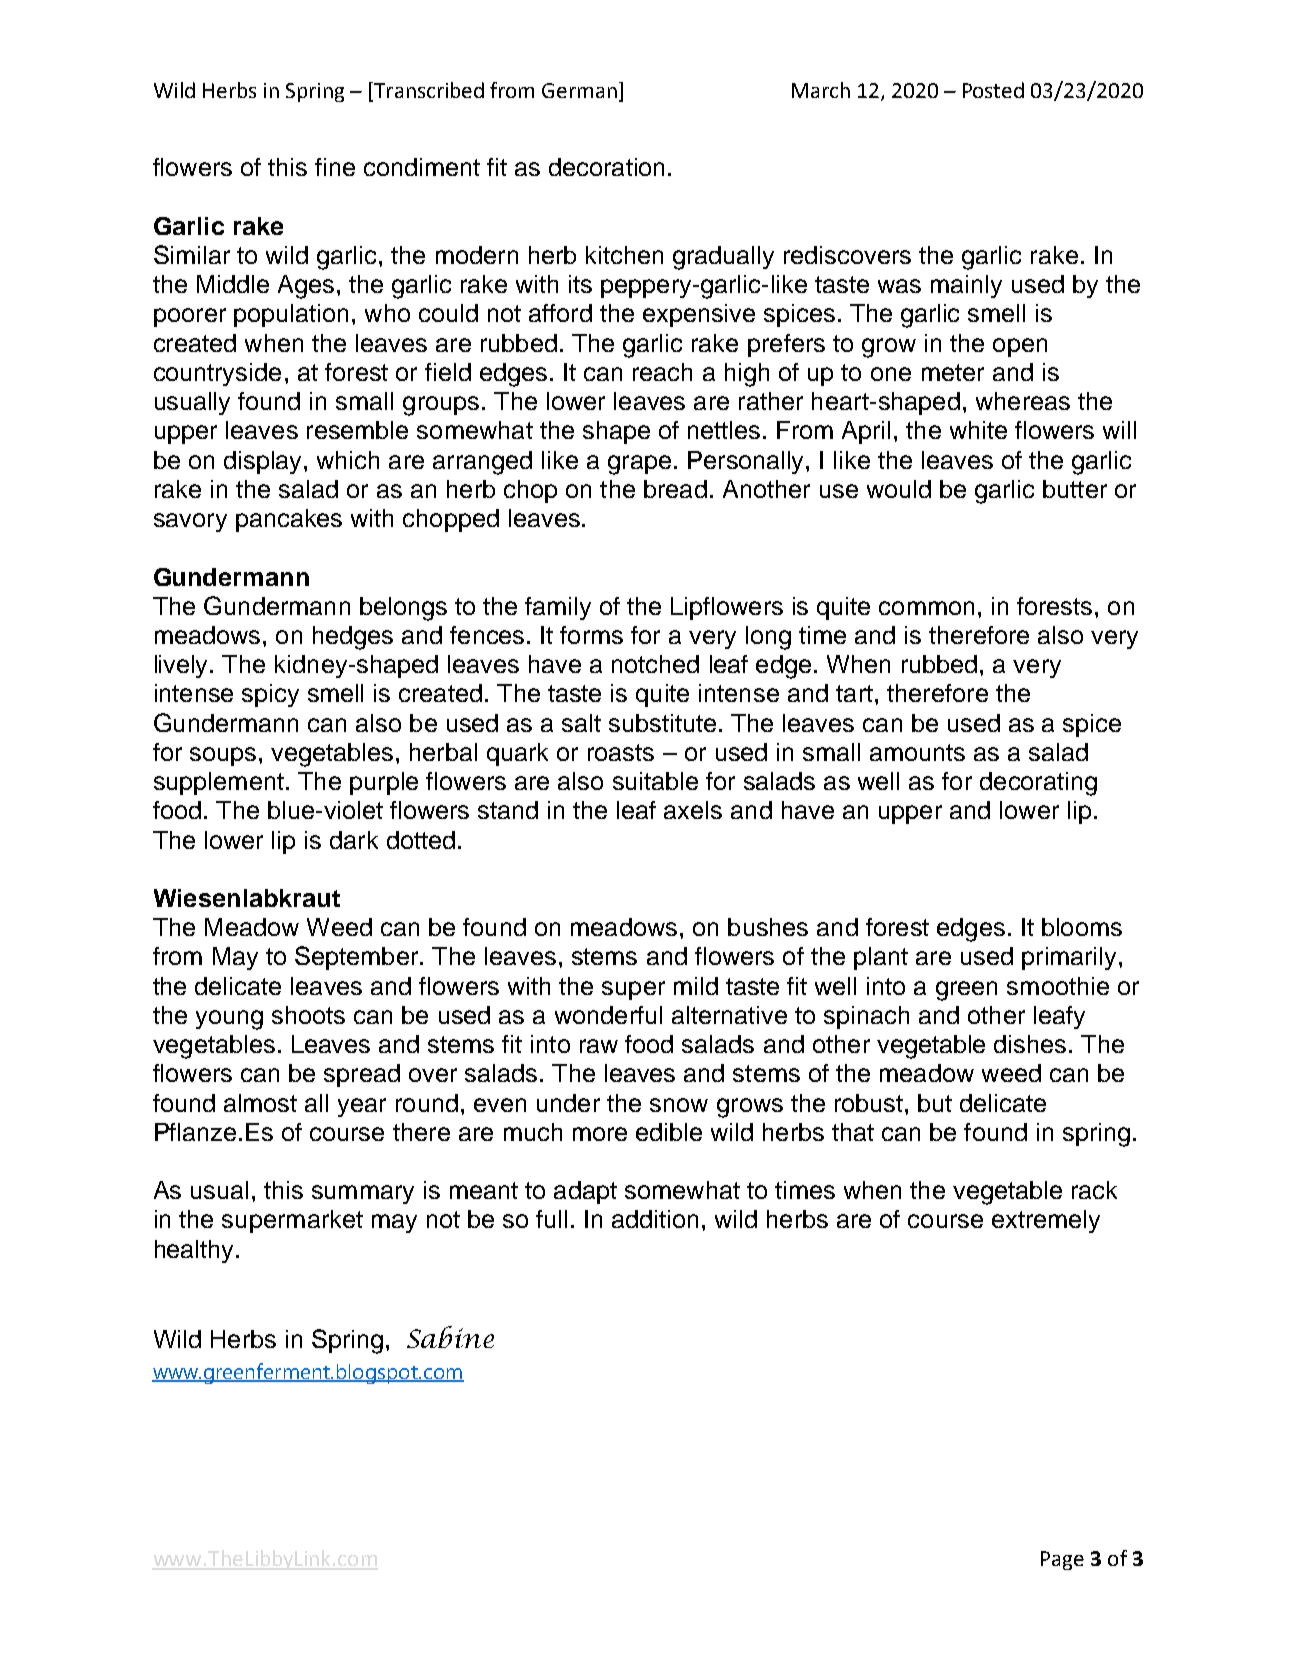 Image resolution: width=1296 pixels, height=1677 pixels. I want to click on decoration, so click(606, 167).
